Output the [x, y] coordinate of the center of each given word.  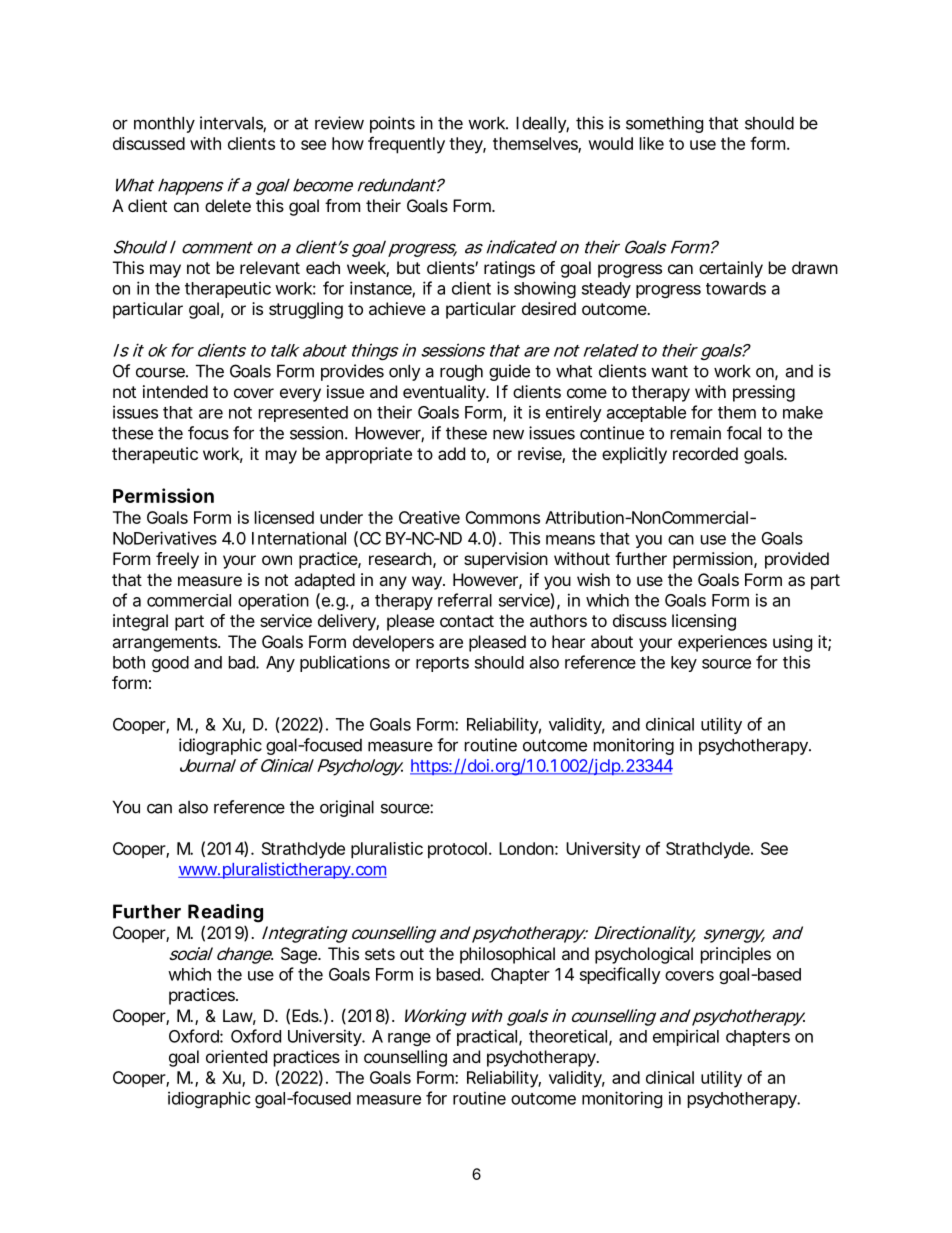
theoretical [568, 1036]
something [664, 124]
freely [177, 560]
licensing [704, 622]
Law [239, 1017]
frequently [406, 145]
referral [465, 600]
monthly [164, 124]
